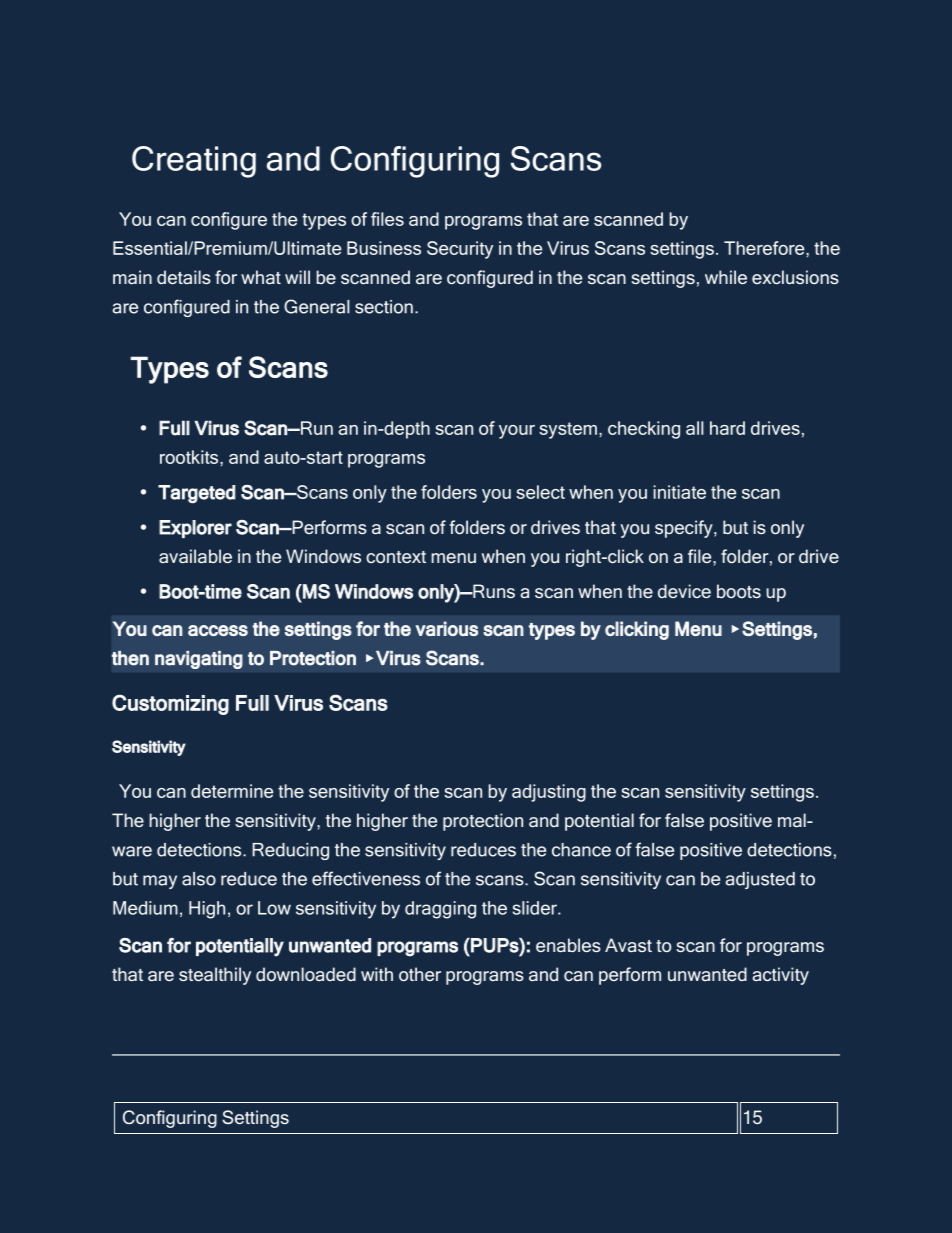  Describe the element at coordinates (684, 591) in the document. I see `device` at that location.
